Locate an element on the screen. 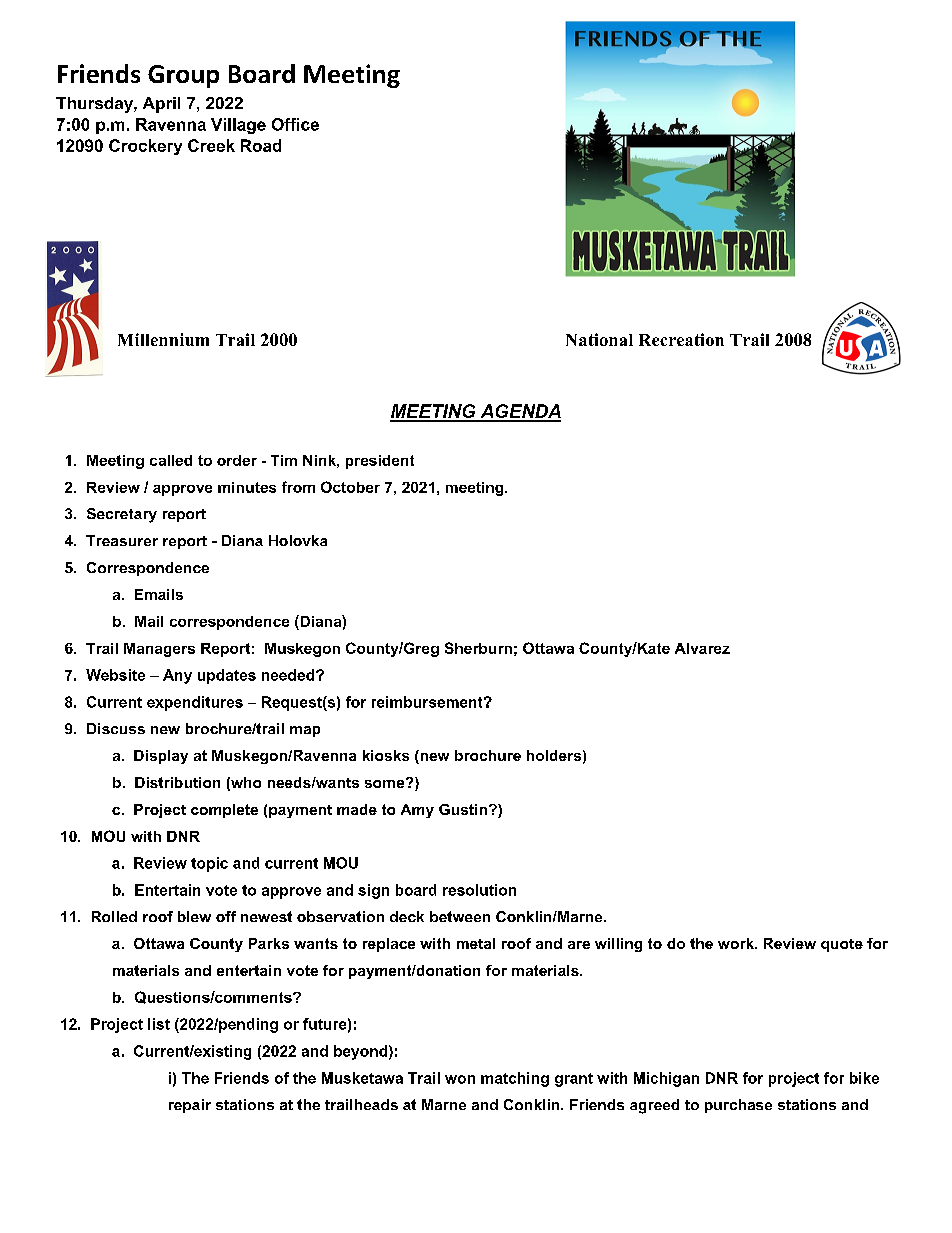  National is located at coordinates (599, 339).
